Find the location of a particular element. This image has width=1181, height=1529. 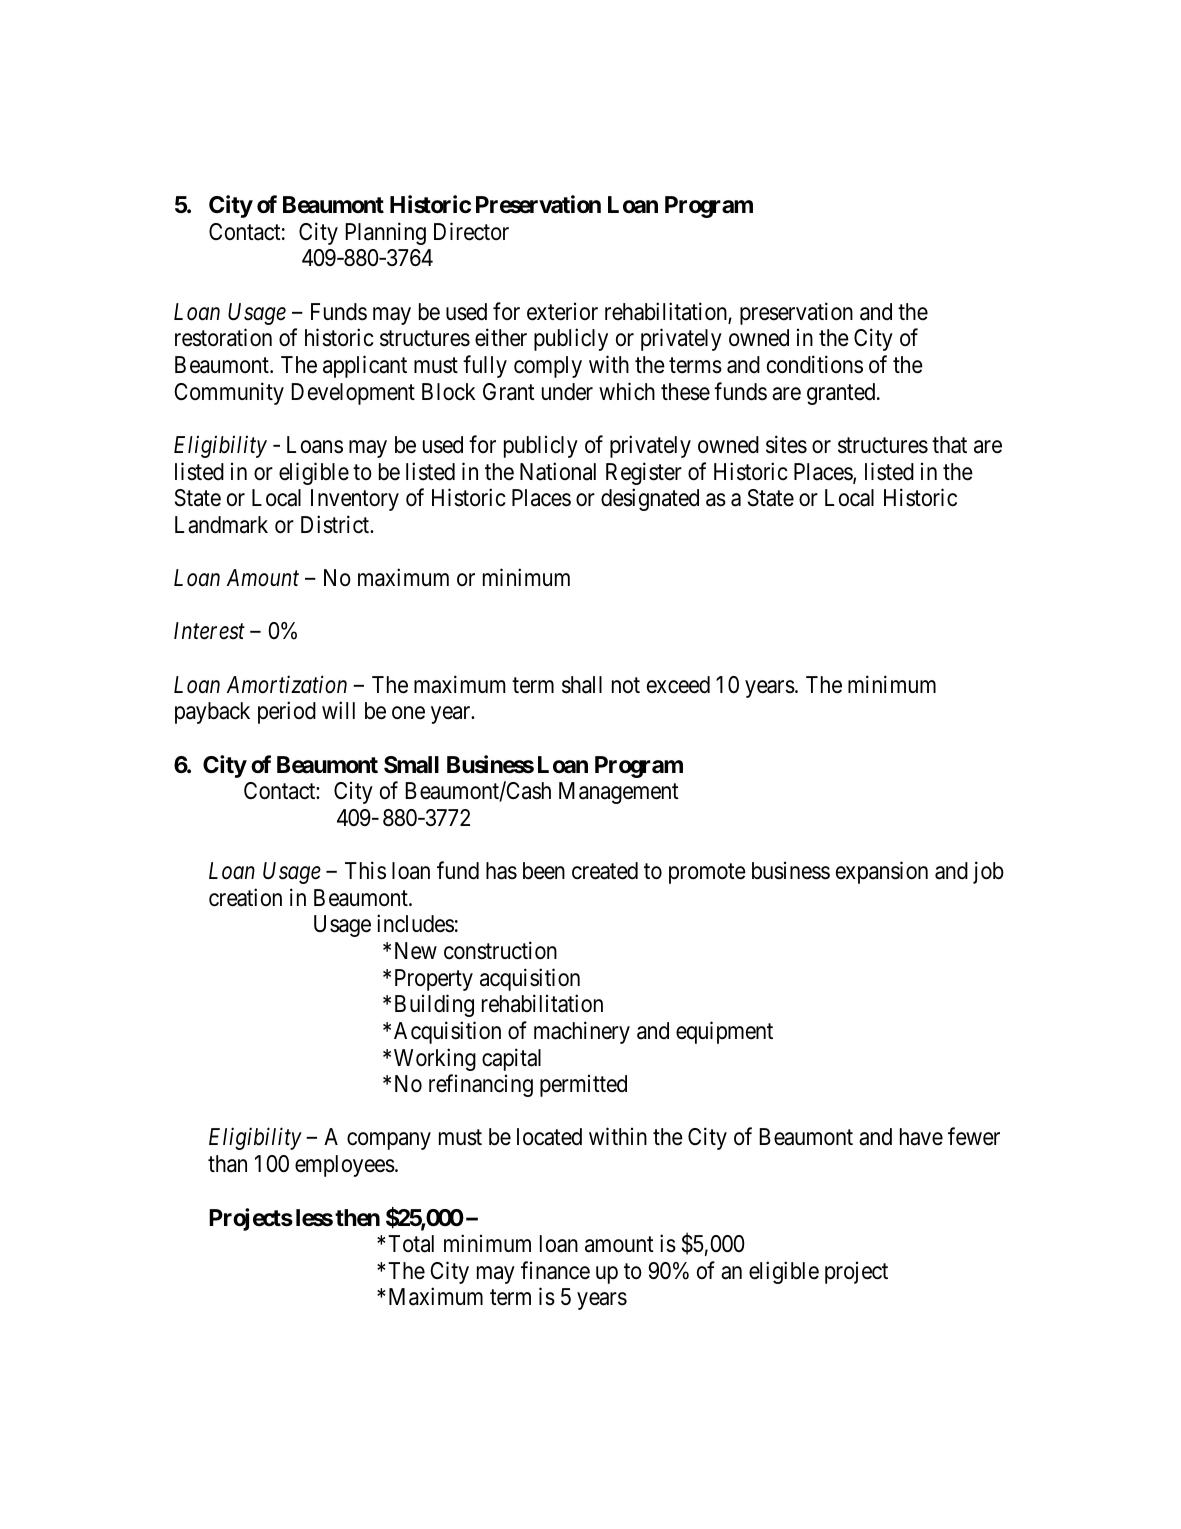

period is located at coordinates (287, 712).
